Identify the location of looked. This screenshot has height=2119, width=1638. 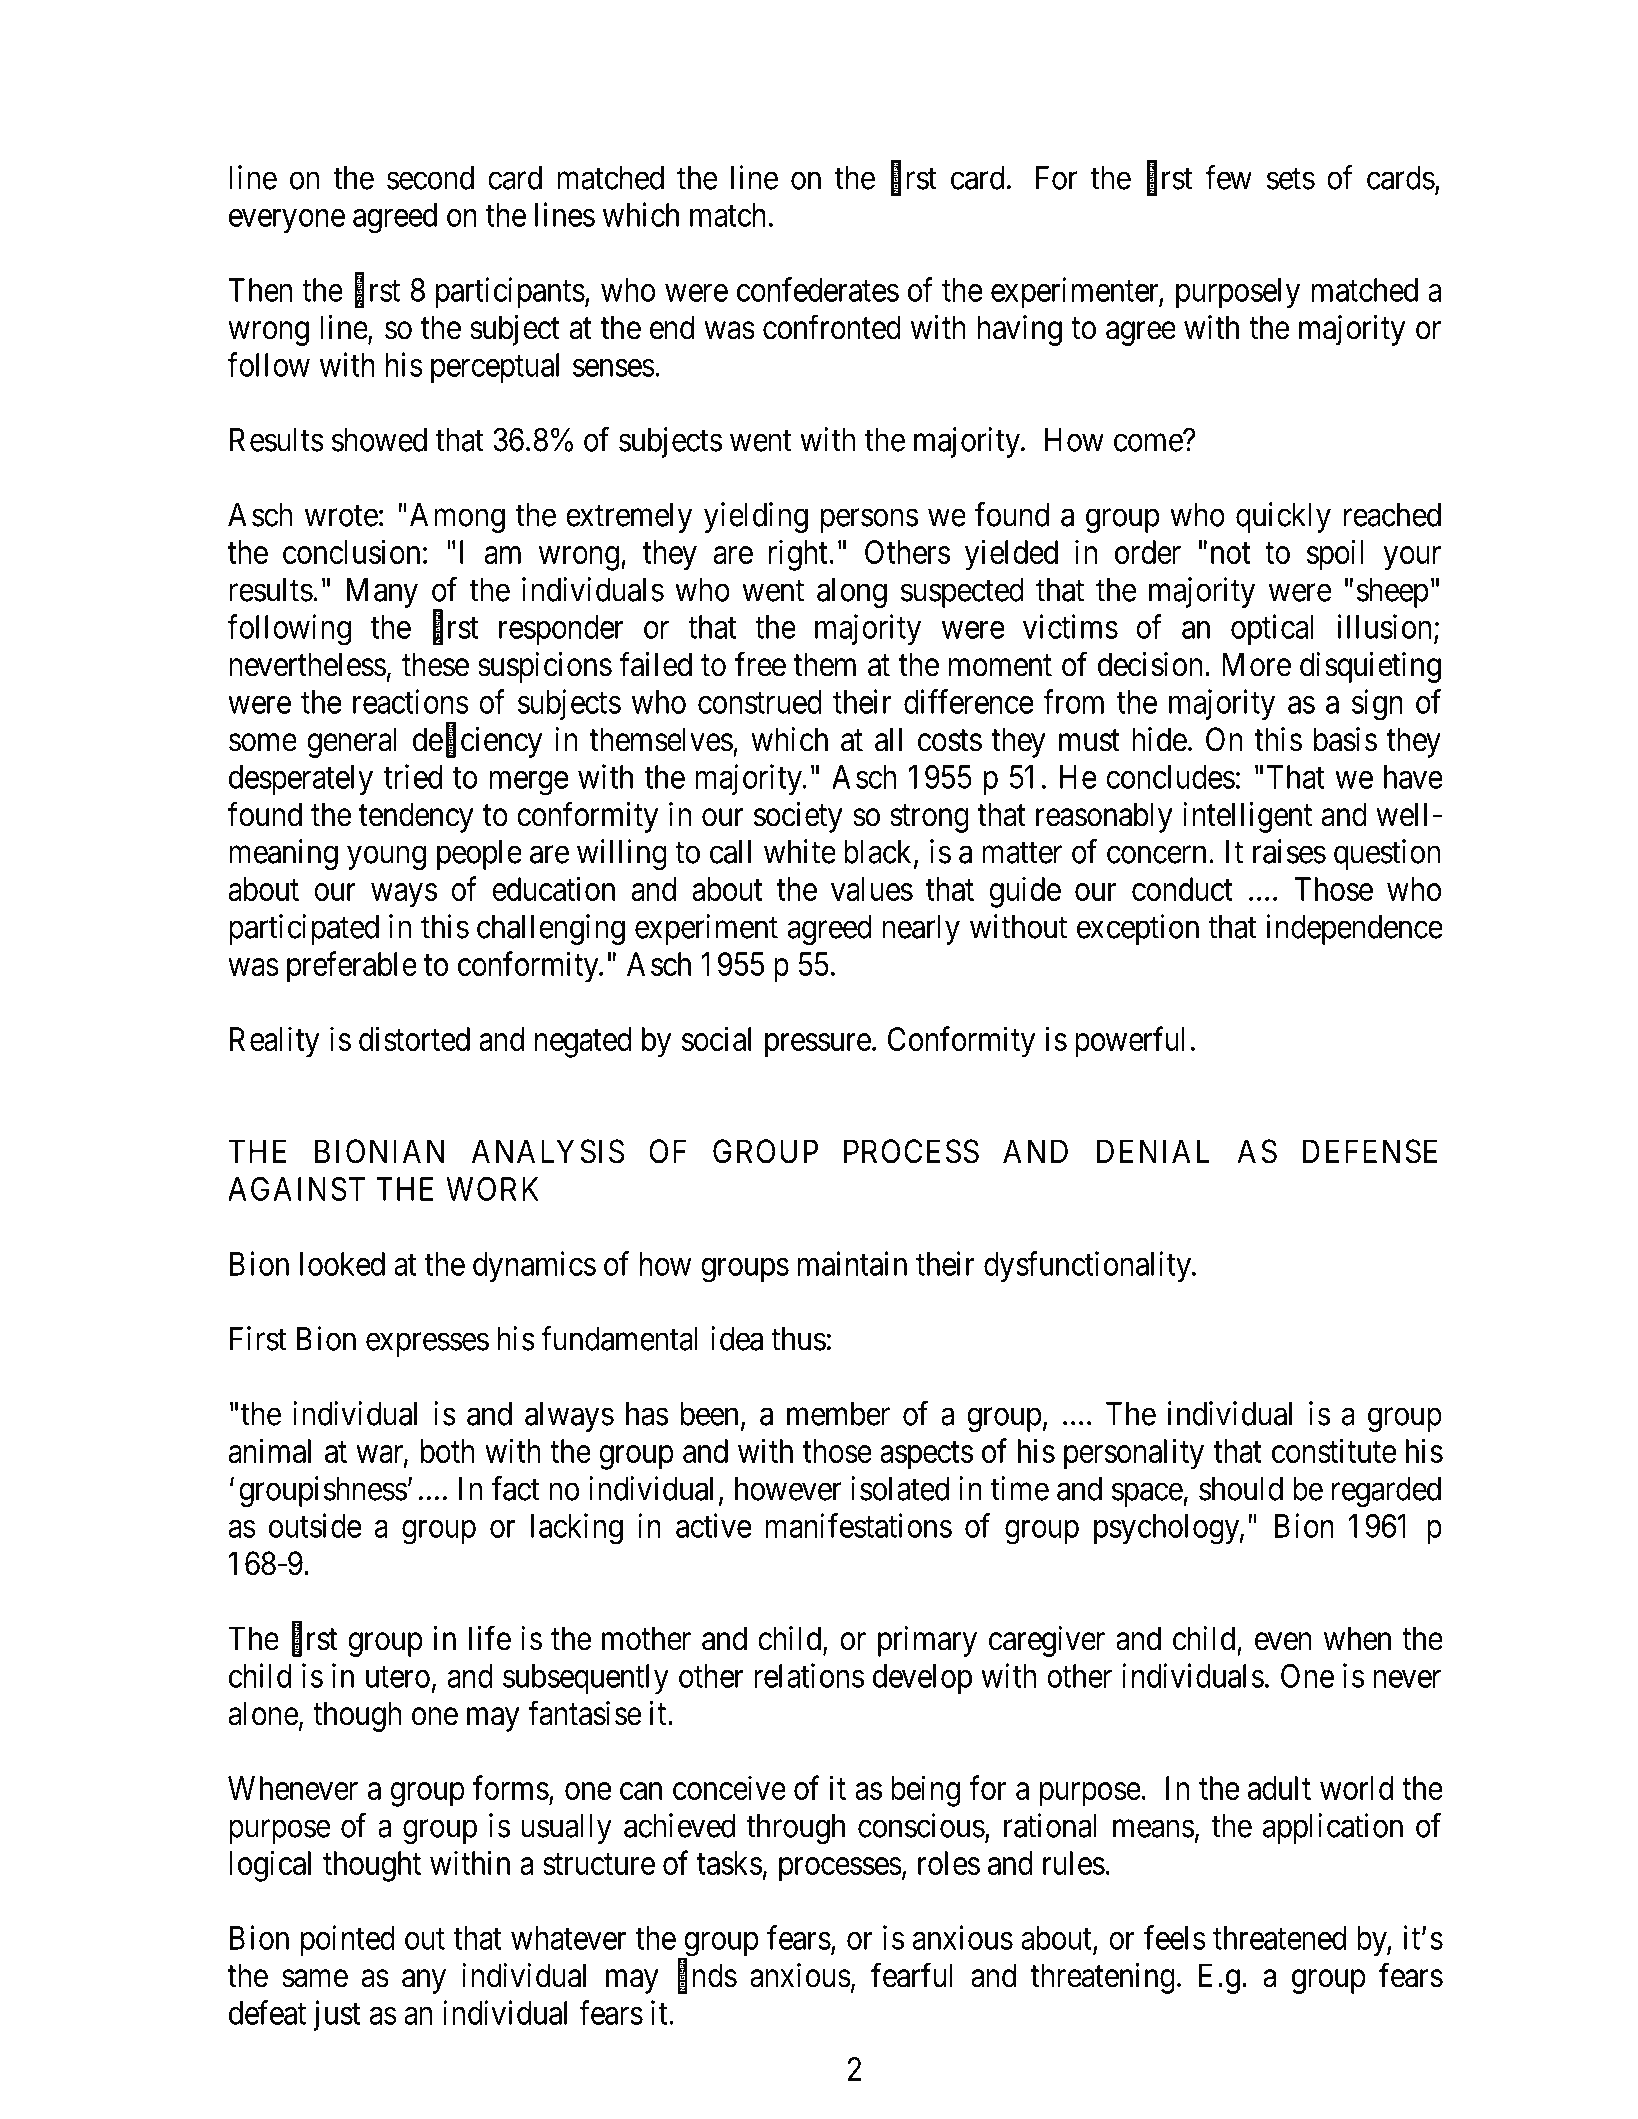
(342, 1264).
